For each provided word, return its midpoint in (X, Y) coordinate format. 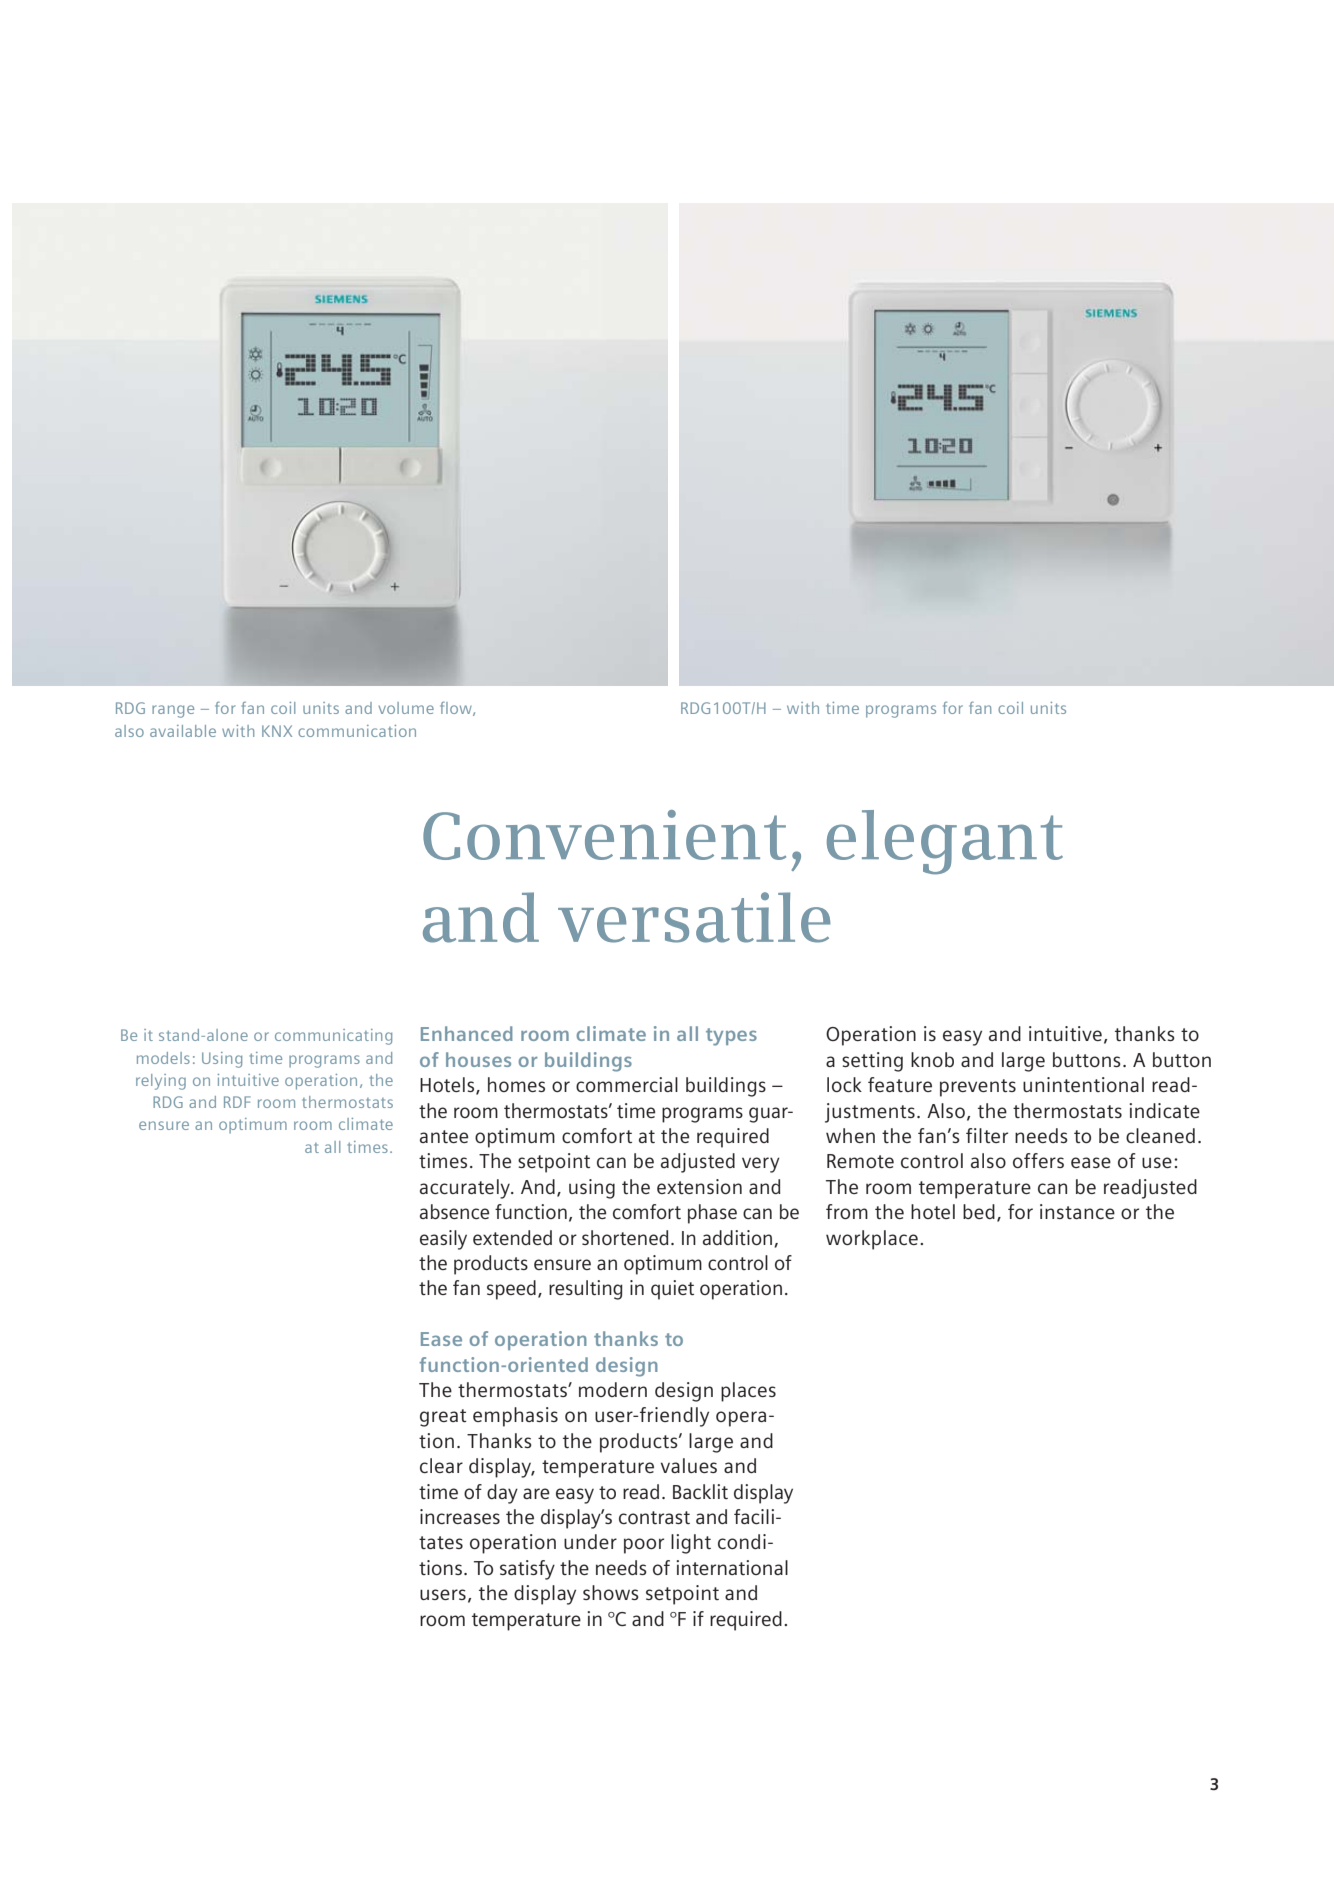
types (731, 1037)
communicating (333, 1037)
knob (932, 1059)
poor (644, 1546)
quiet (672, 1290)
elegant (945, 842)
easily (443, 1240)
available (183, 731)
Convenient (604, 835)
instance (1077, 1211)
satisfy (527, 1570)
